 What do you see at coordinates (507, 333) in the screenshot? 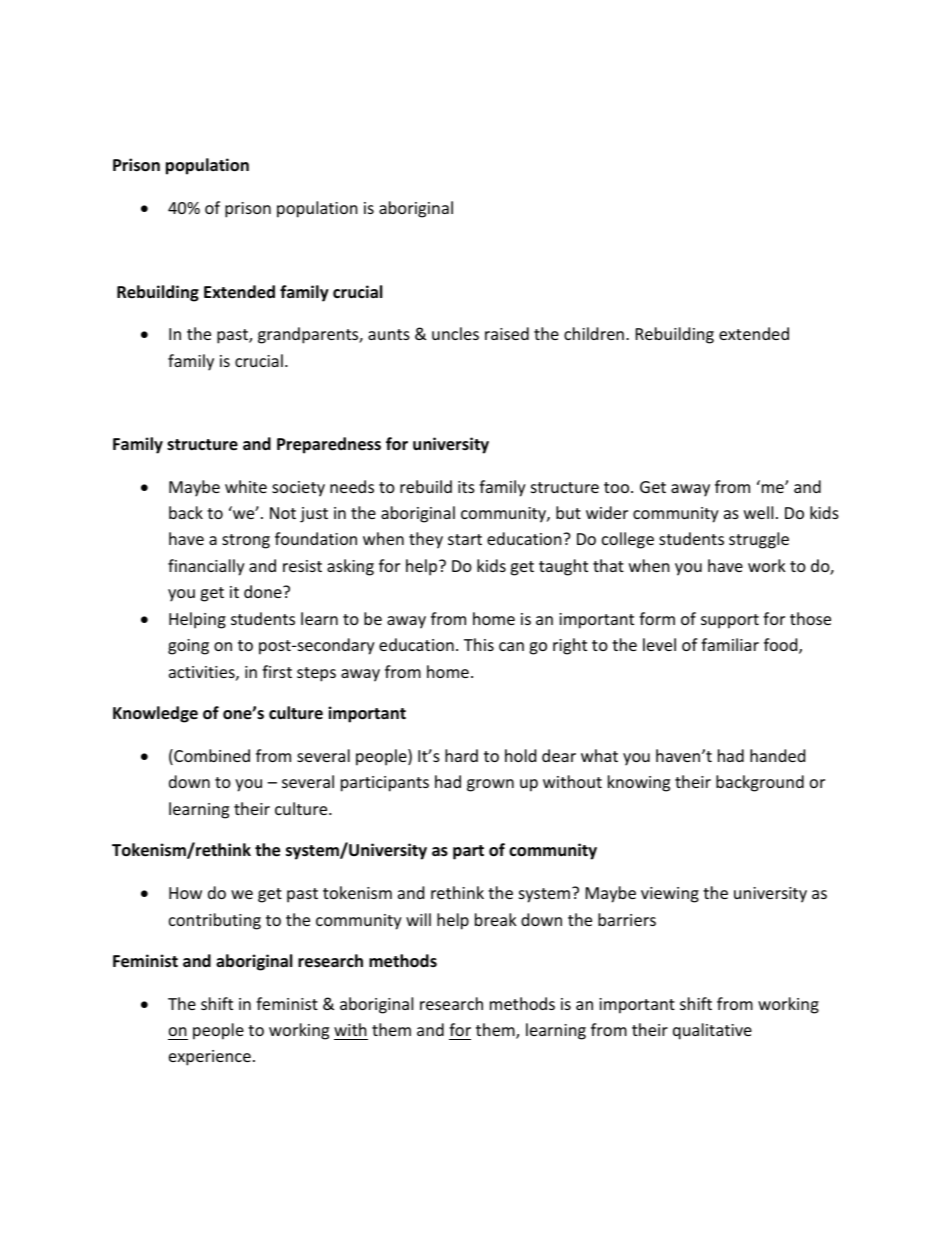
I see `raised` at bounding box center [507, 333].
